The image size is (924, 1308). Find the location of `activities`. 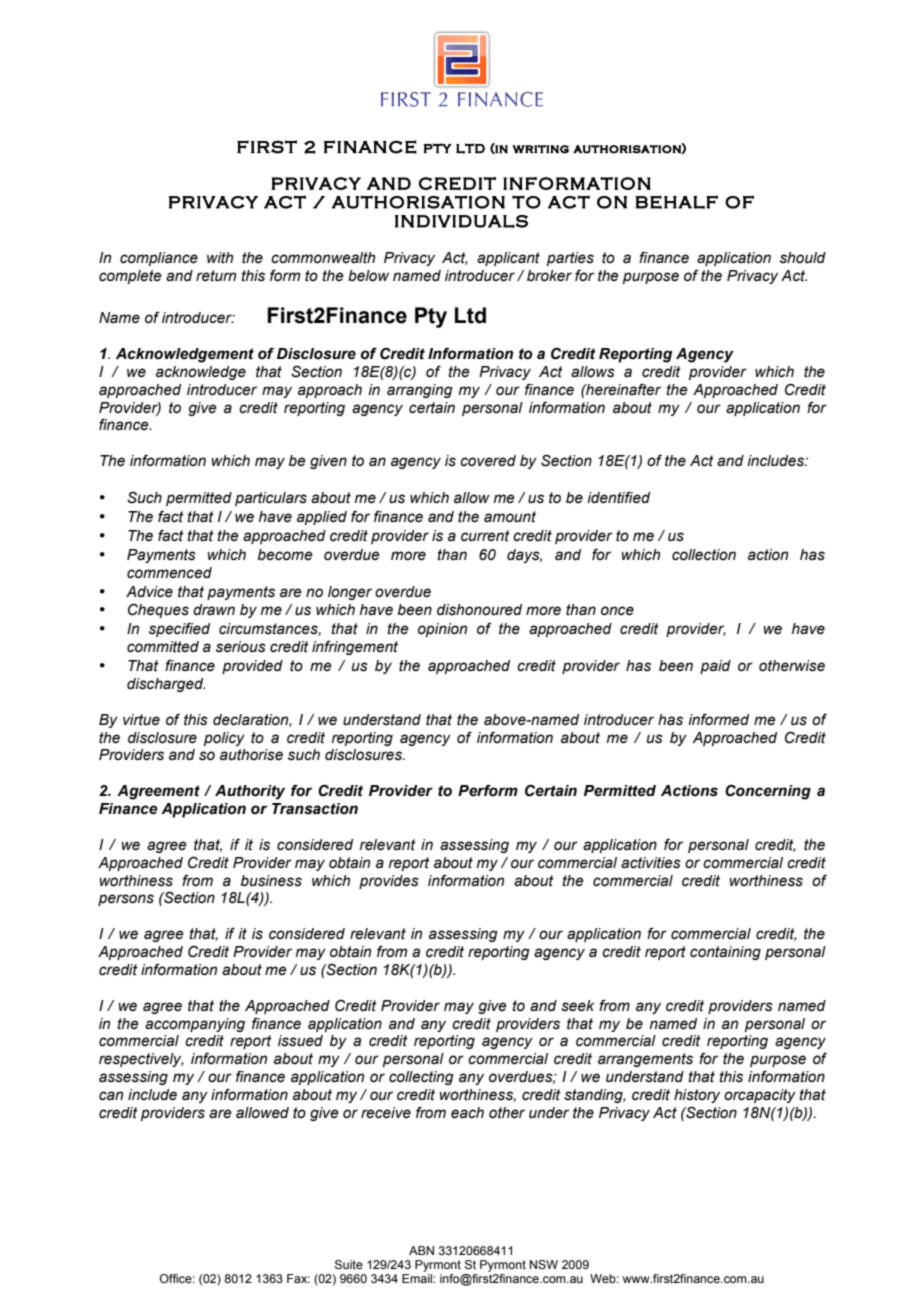

activities is located at coordinates (651, 863).
